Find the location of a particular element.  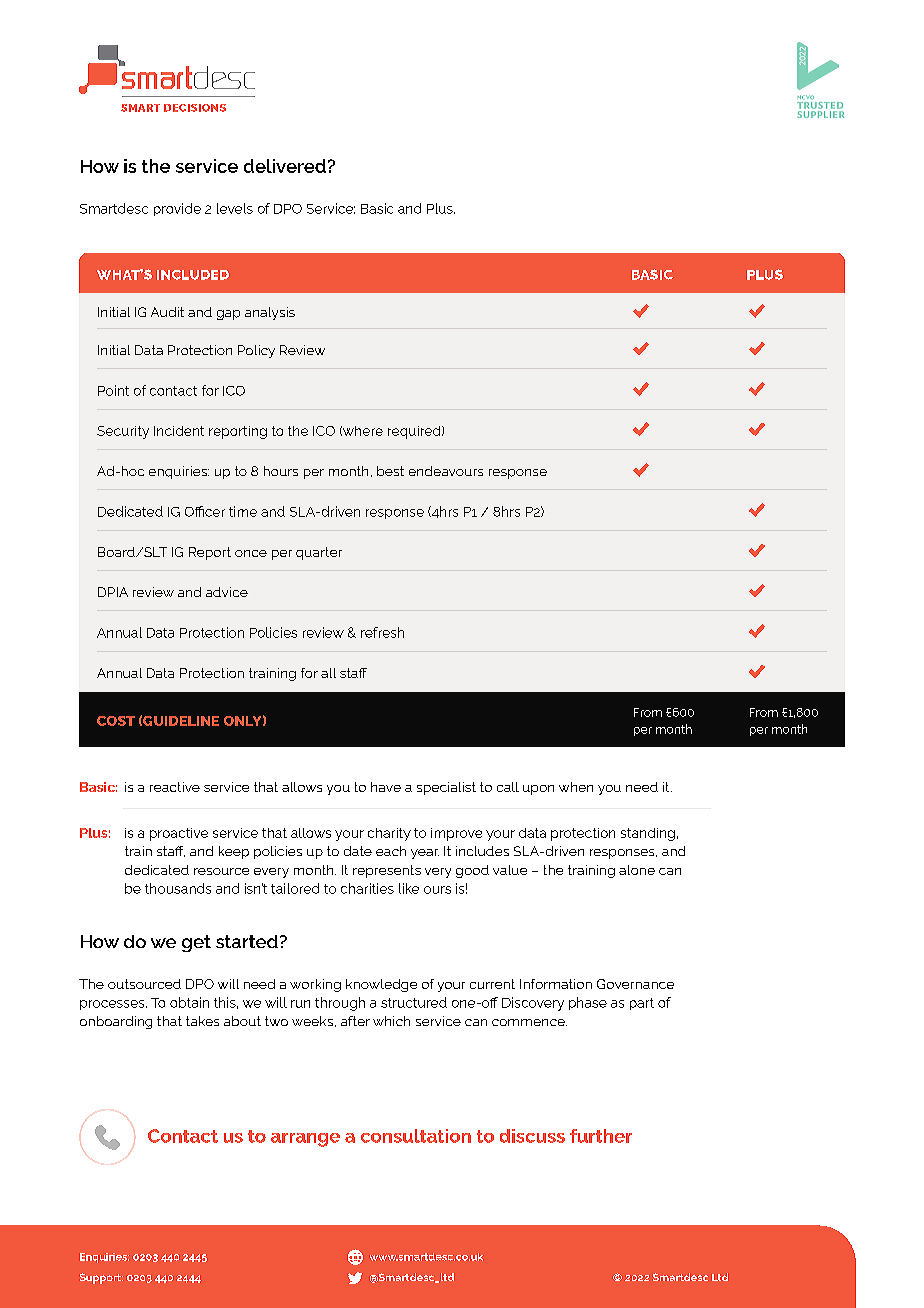

analysis is located at coordinates (270, 313).
